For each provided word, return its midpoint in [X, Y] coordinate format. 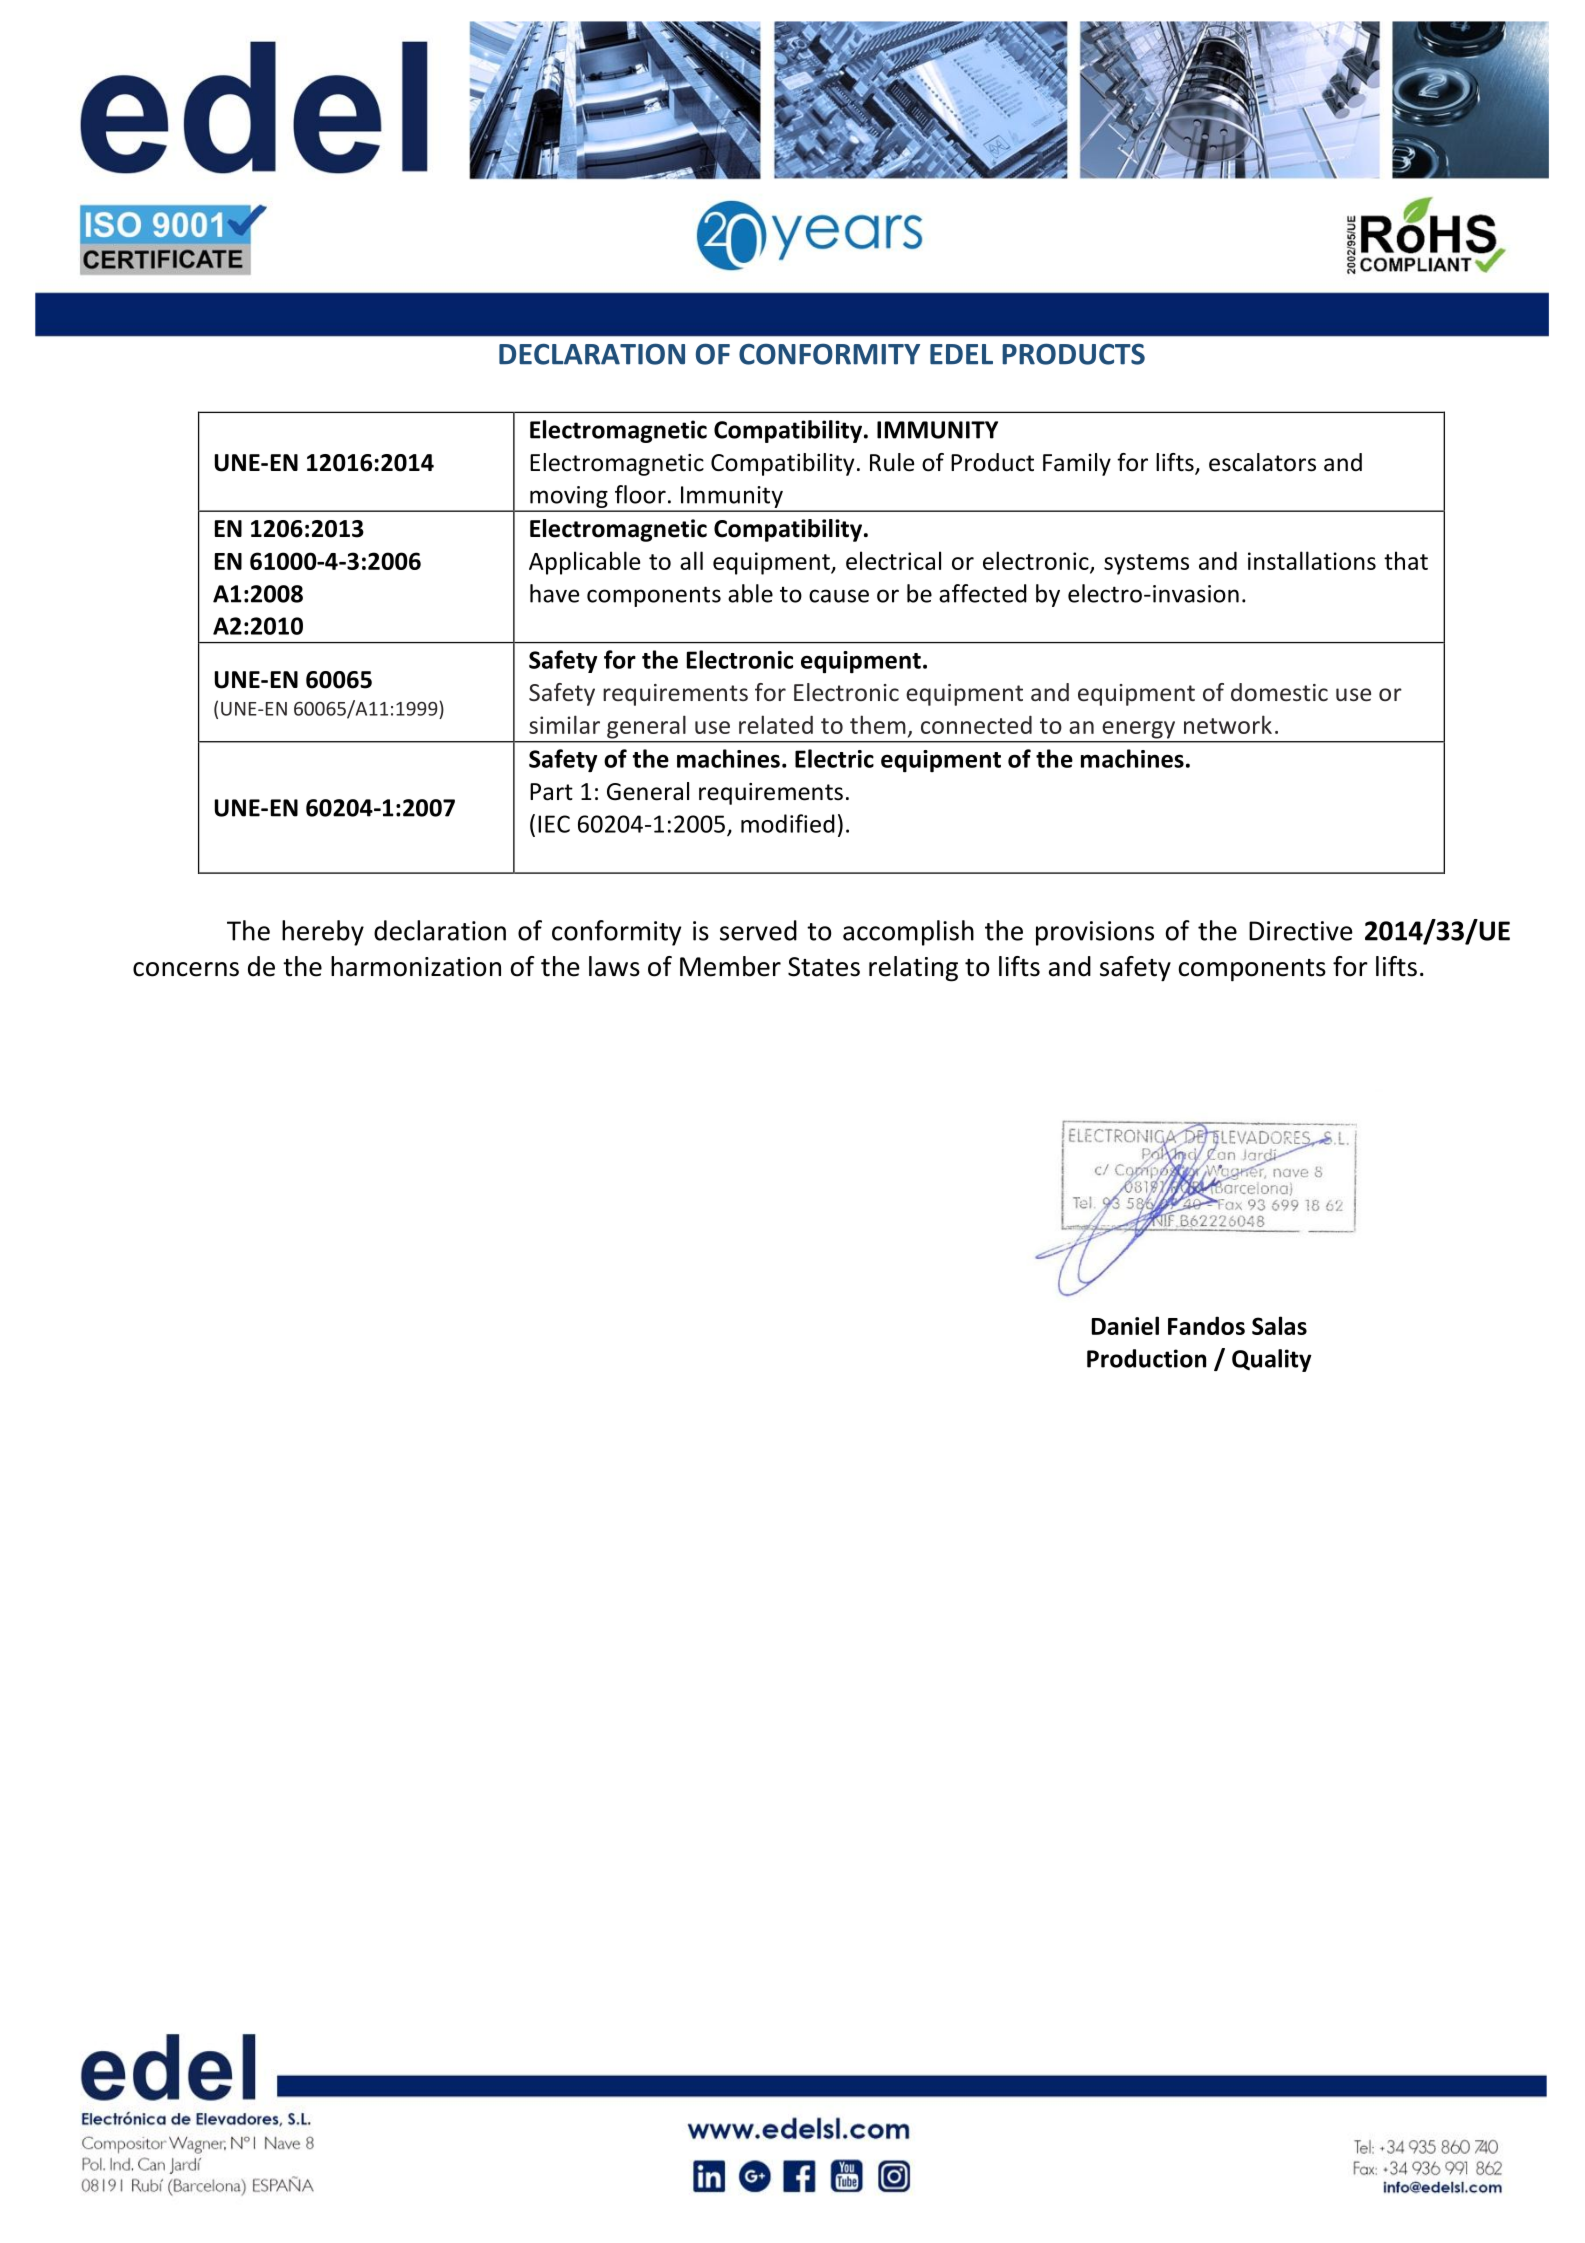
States [824, 967]
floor [640, 494]
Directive [1301, 931]
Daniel [1125, 1325]
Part [551, 792]
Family [1077, 464]
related [776, 724]
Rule [892, 462]
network [1228, 724]
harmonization [416, 966]
